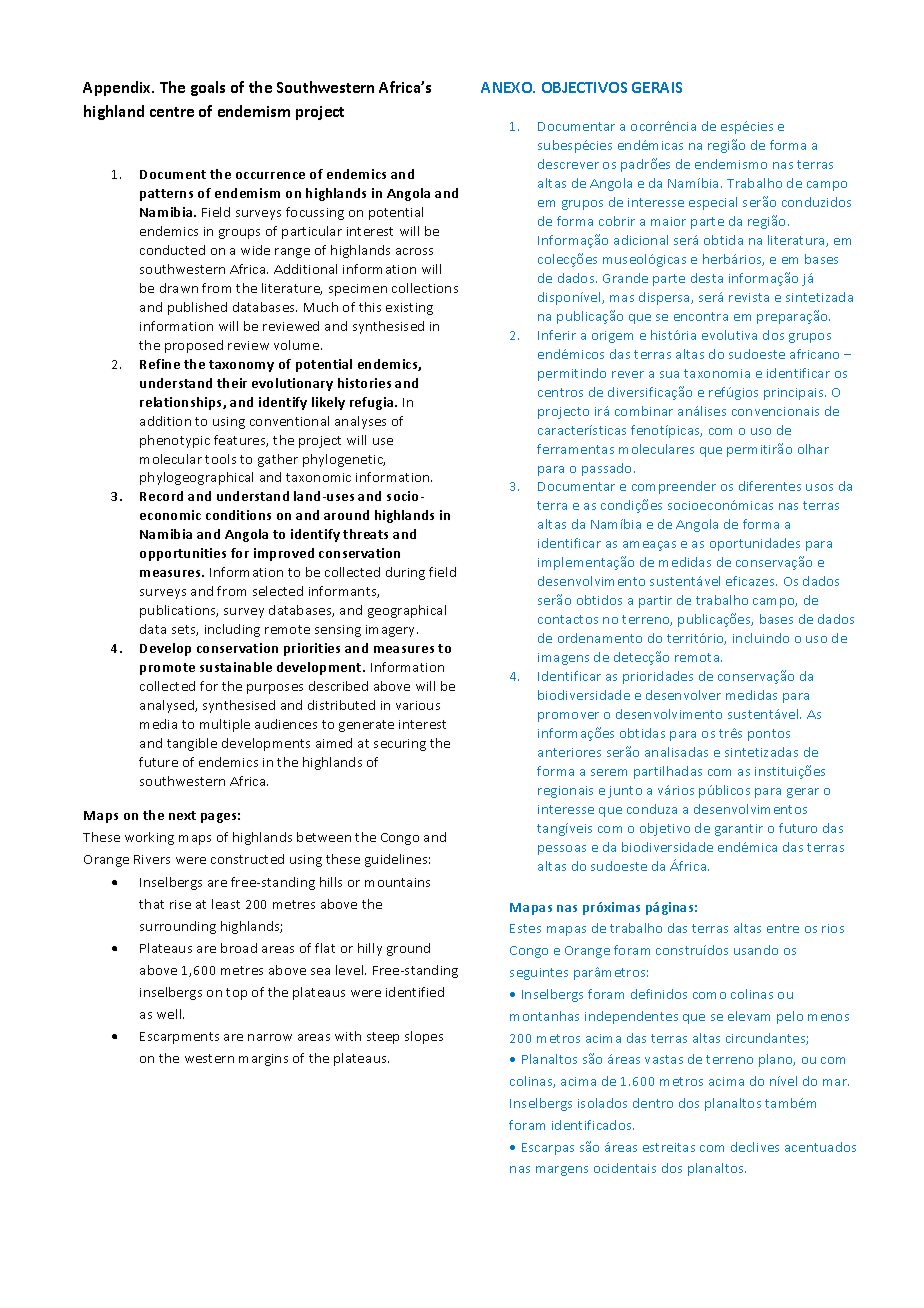  Describe the element at coordinates (182, 815) in the screenshot. I see `next` at that location.
